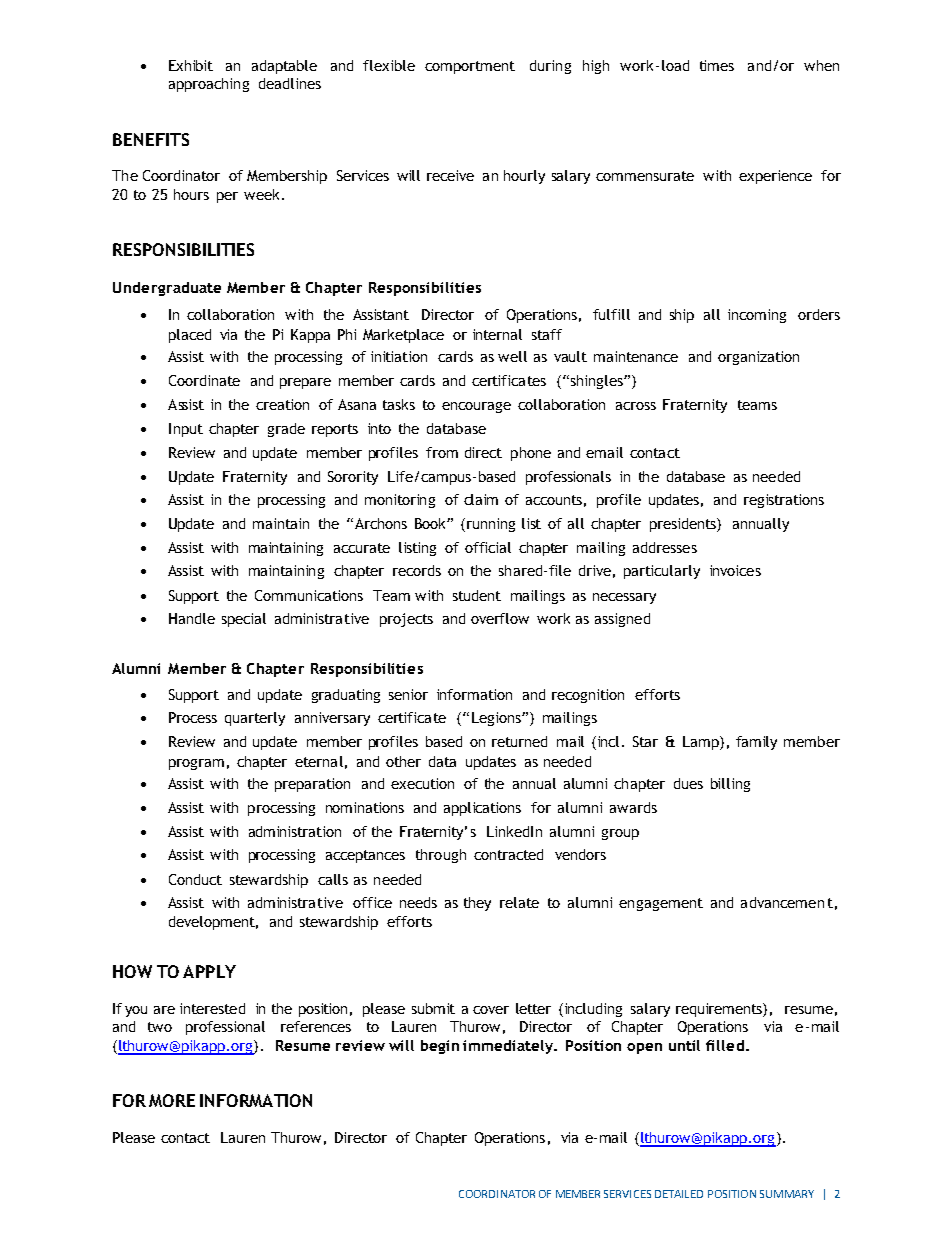 This document has height=1233, width=952. I want to click on approaching, so click(209, 85).
